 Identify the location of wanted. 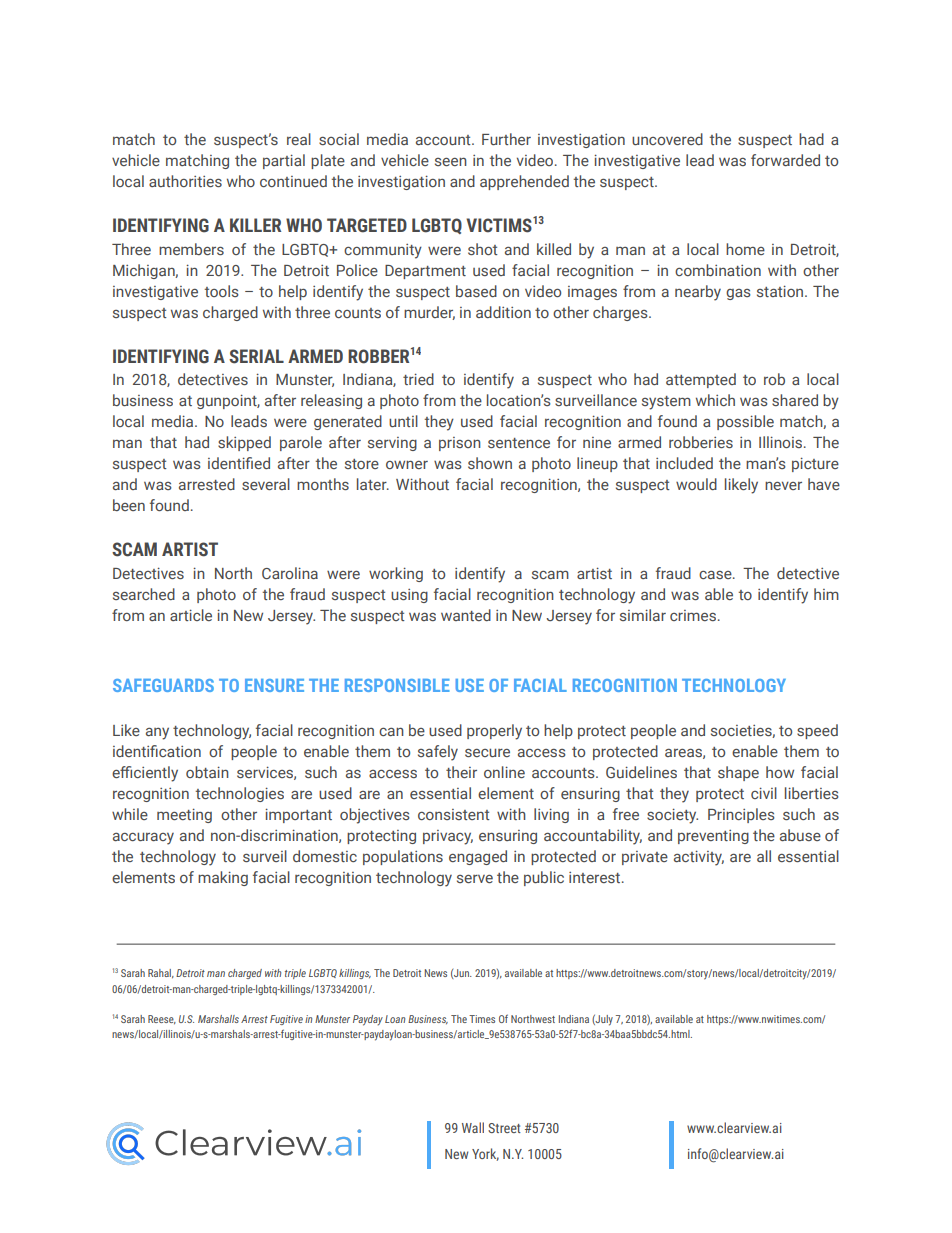
(466, 615).
